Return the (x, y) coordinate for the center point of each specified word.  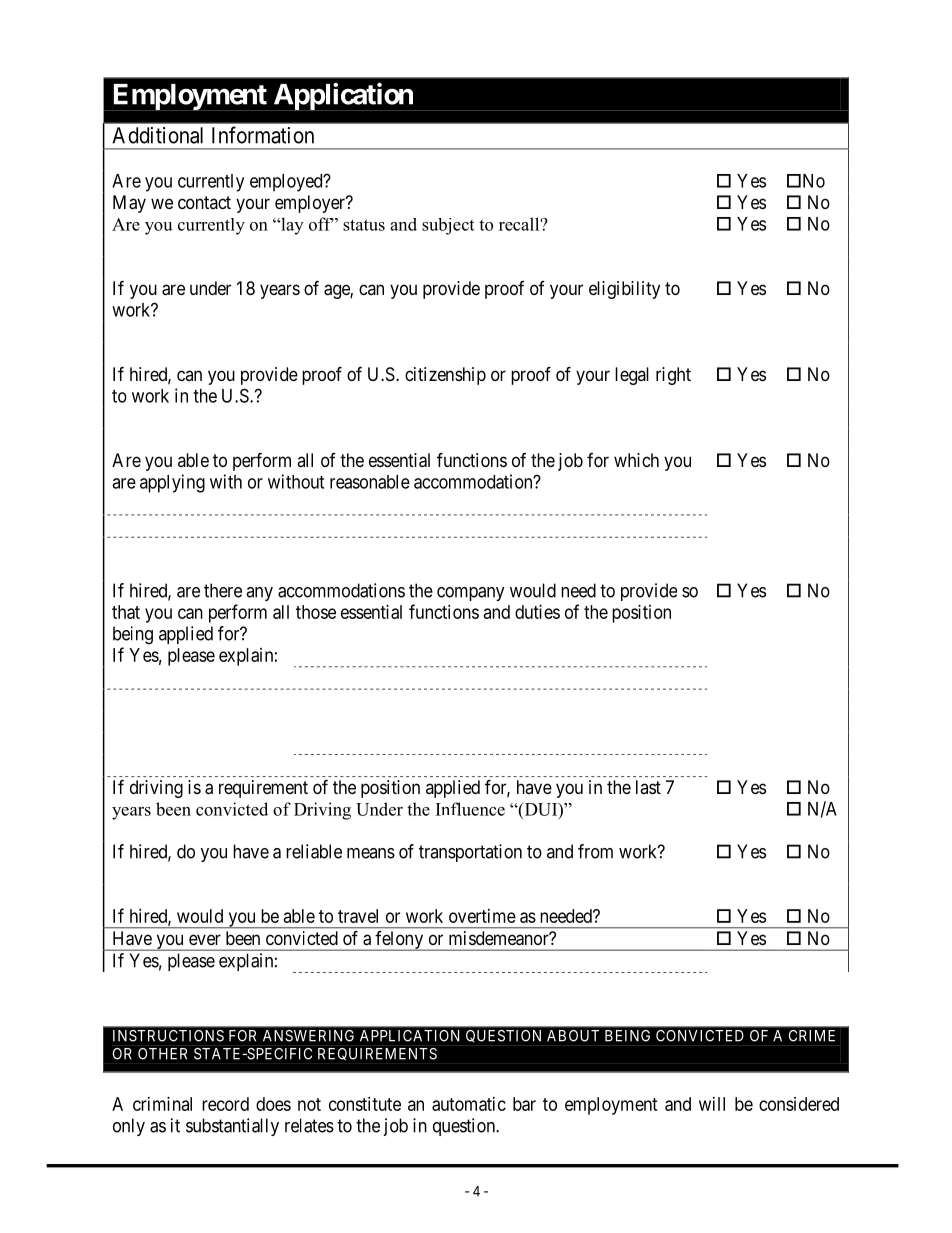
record (225, 1104)
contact (204, 202)
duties (537, 612)
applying (172, 483)
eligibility (624, 290)
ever (205, 939)
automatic (469, 1104)
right (673, 376)
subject (448, 226)
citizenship (445, 376)
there (223, 590)
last (648, 787)
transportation (470, 853)
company (471, 594)
